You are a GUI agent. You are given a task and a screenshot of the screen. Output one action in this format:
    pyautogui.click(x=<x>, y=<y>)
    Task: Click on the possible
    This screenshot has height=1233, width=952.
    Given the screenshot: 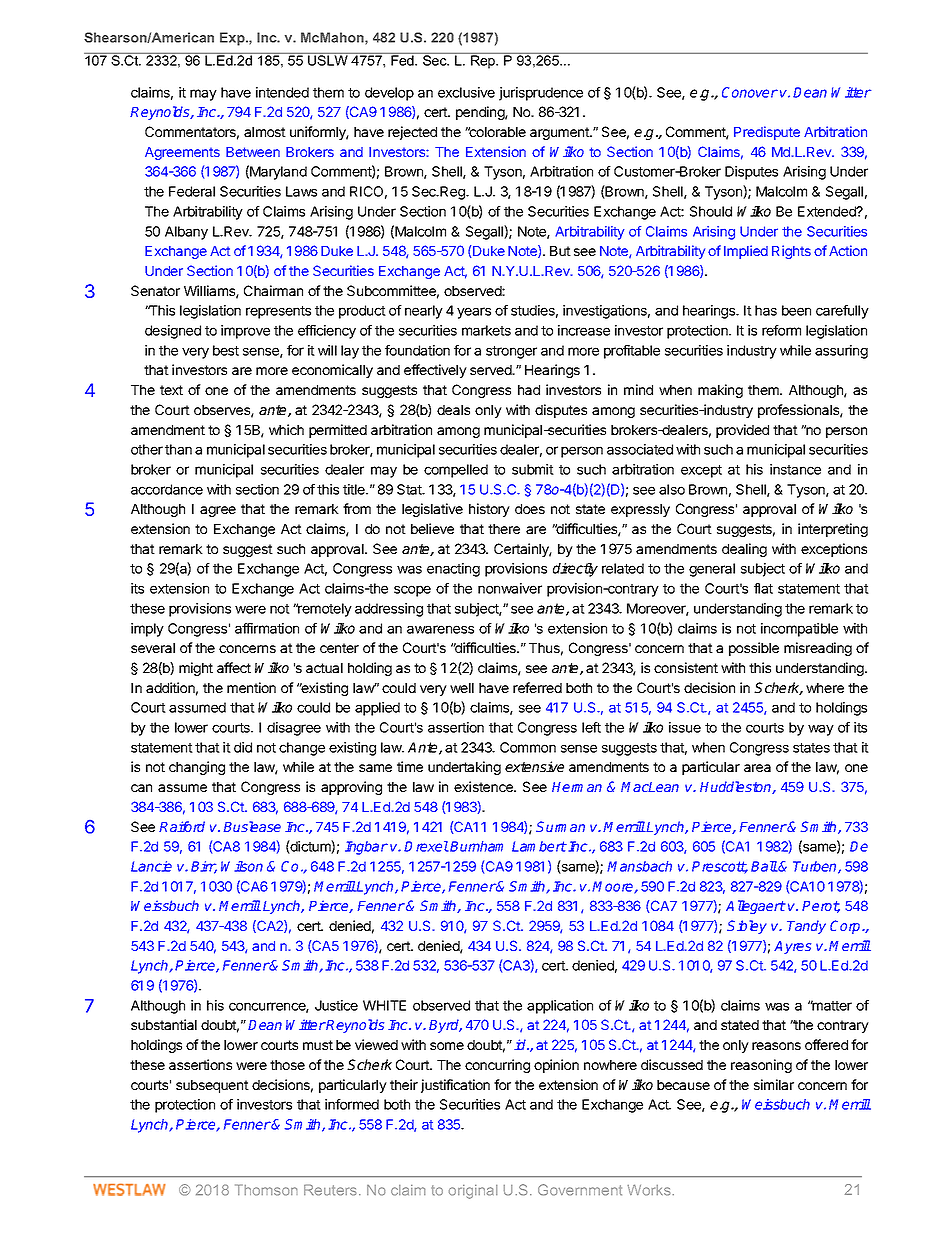 What is the action you would take?
    pyautogui.click(x=754, y=649)
